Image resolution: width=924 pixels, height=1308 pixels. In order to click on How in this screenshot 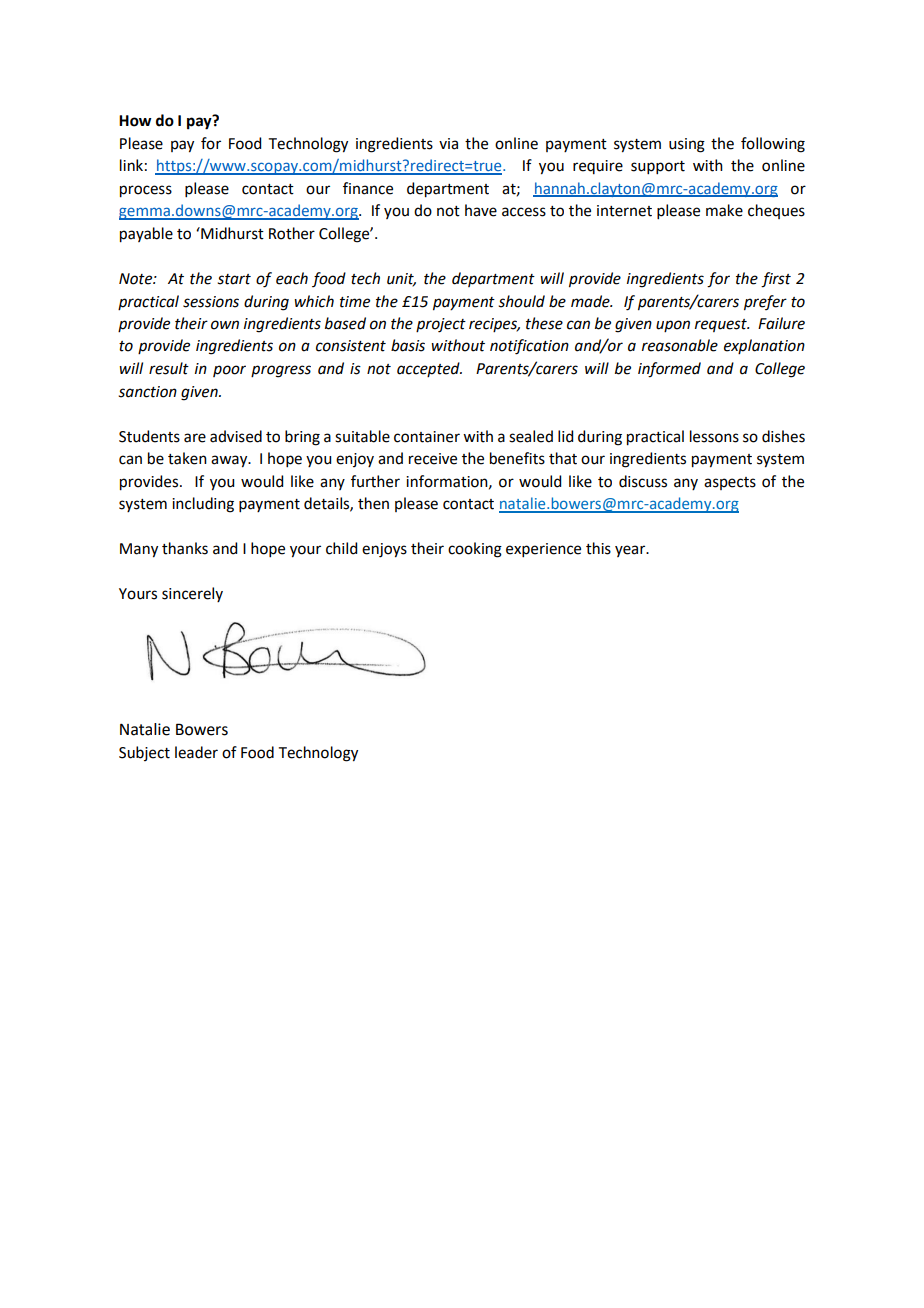, I will do `click(135, 121)`.
